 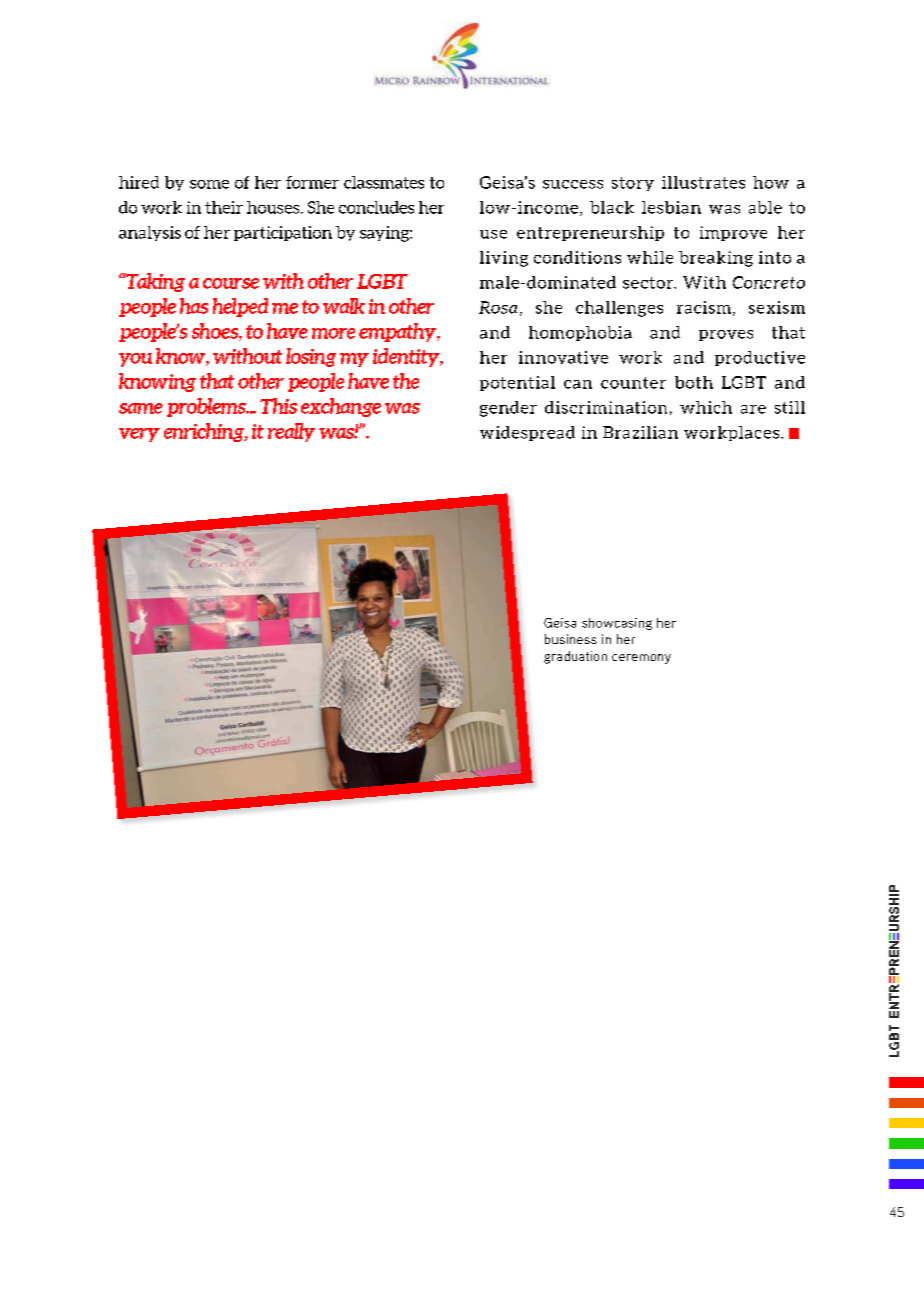 I want to click on which, so click(x=706, y=407).
